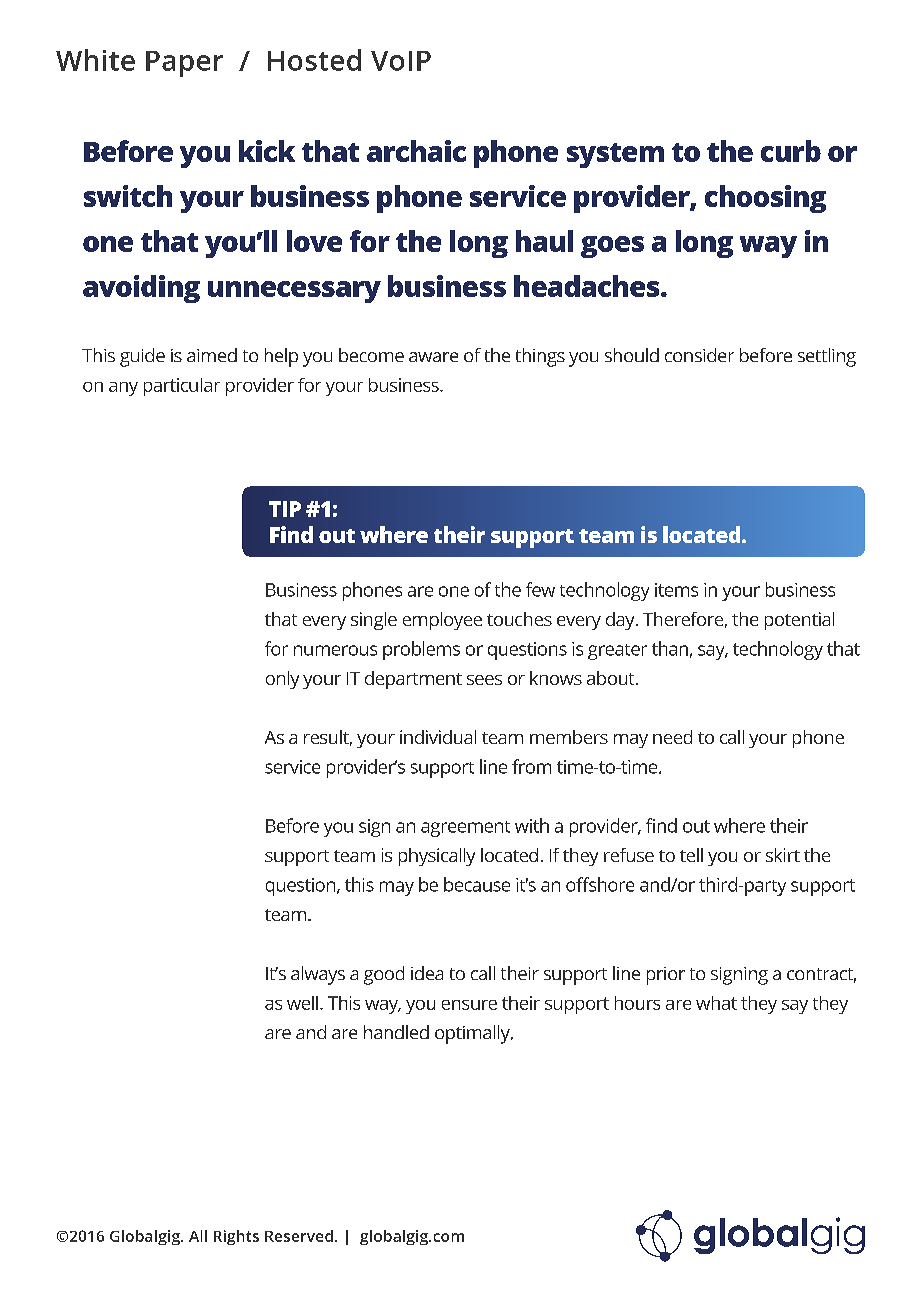 The image size is (924, 1308). I want to click on archaic, so click(416, 151).
